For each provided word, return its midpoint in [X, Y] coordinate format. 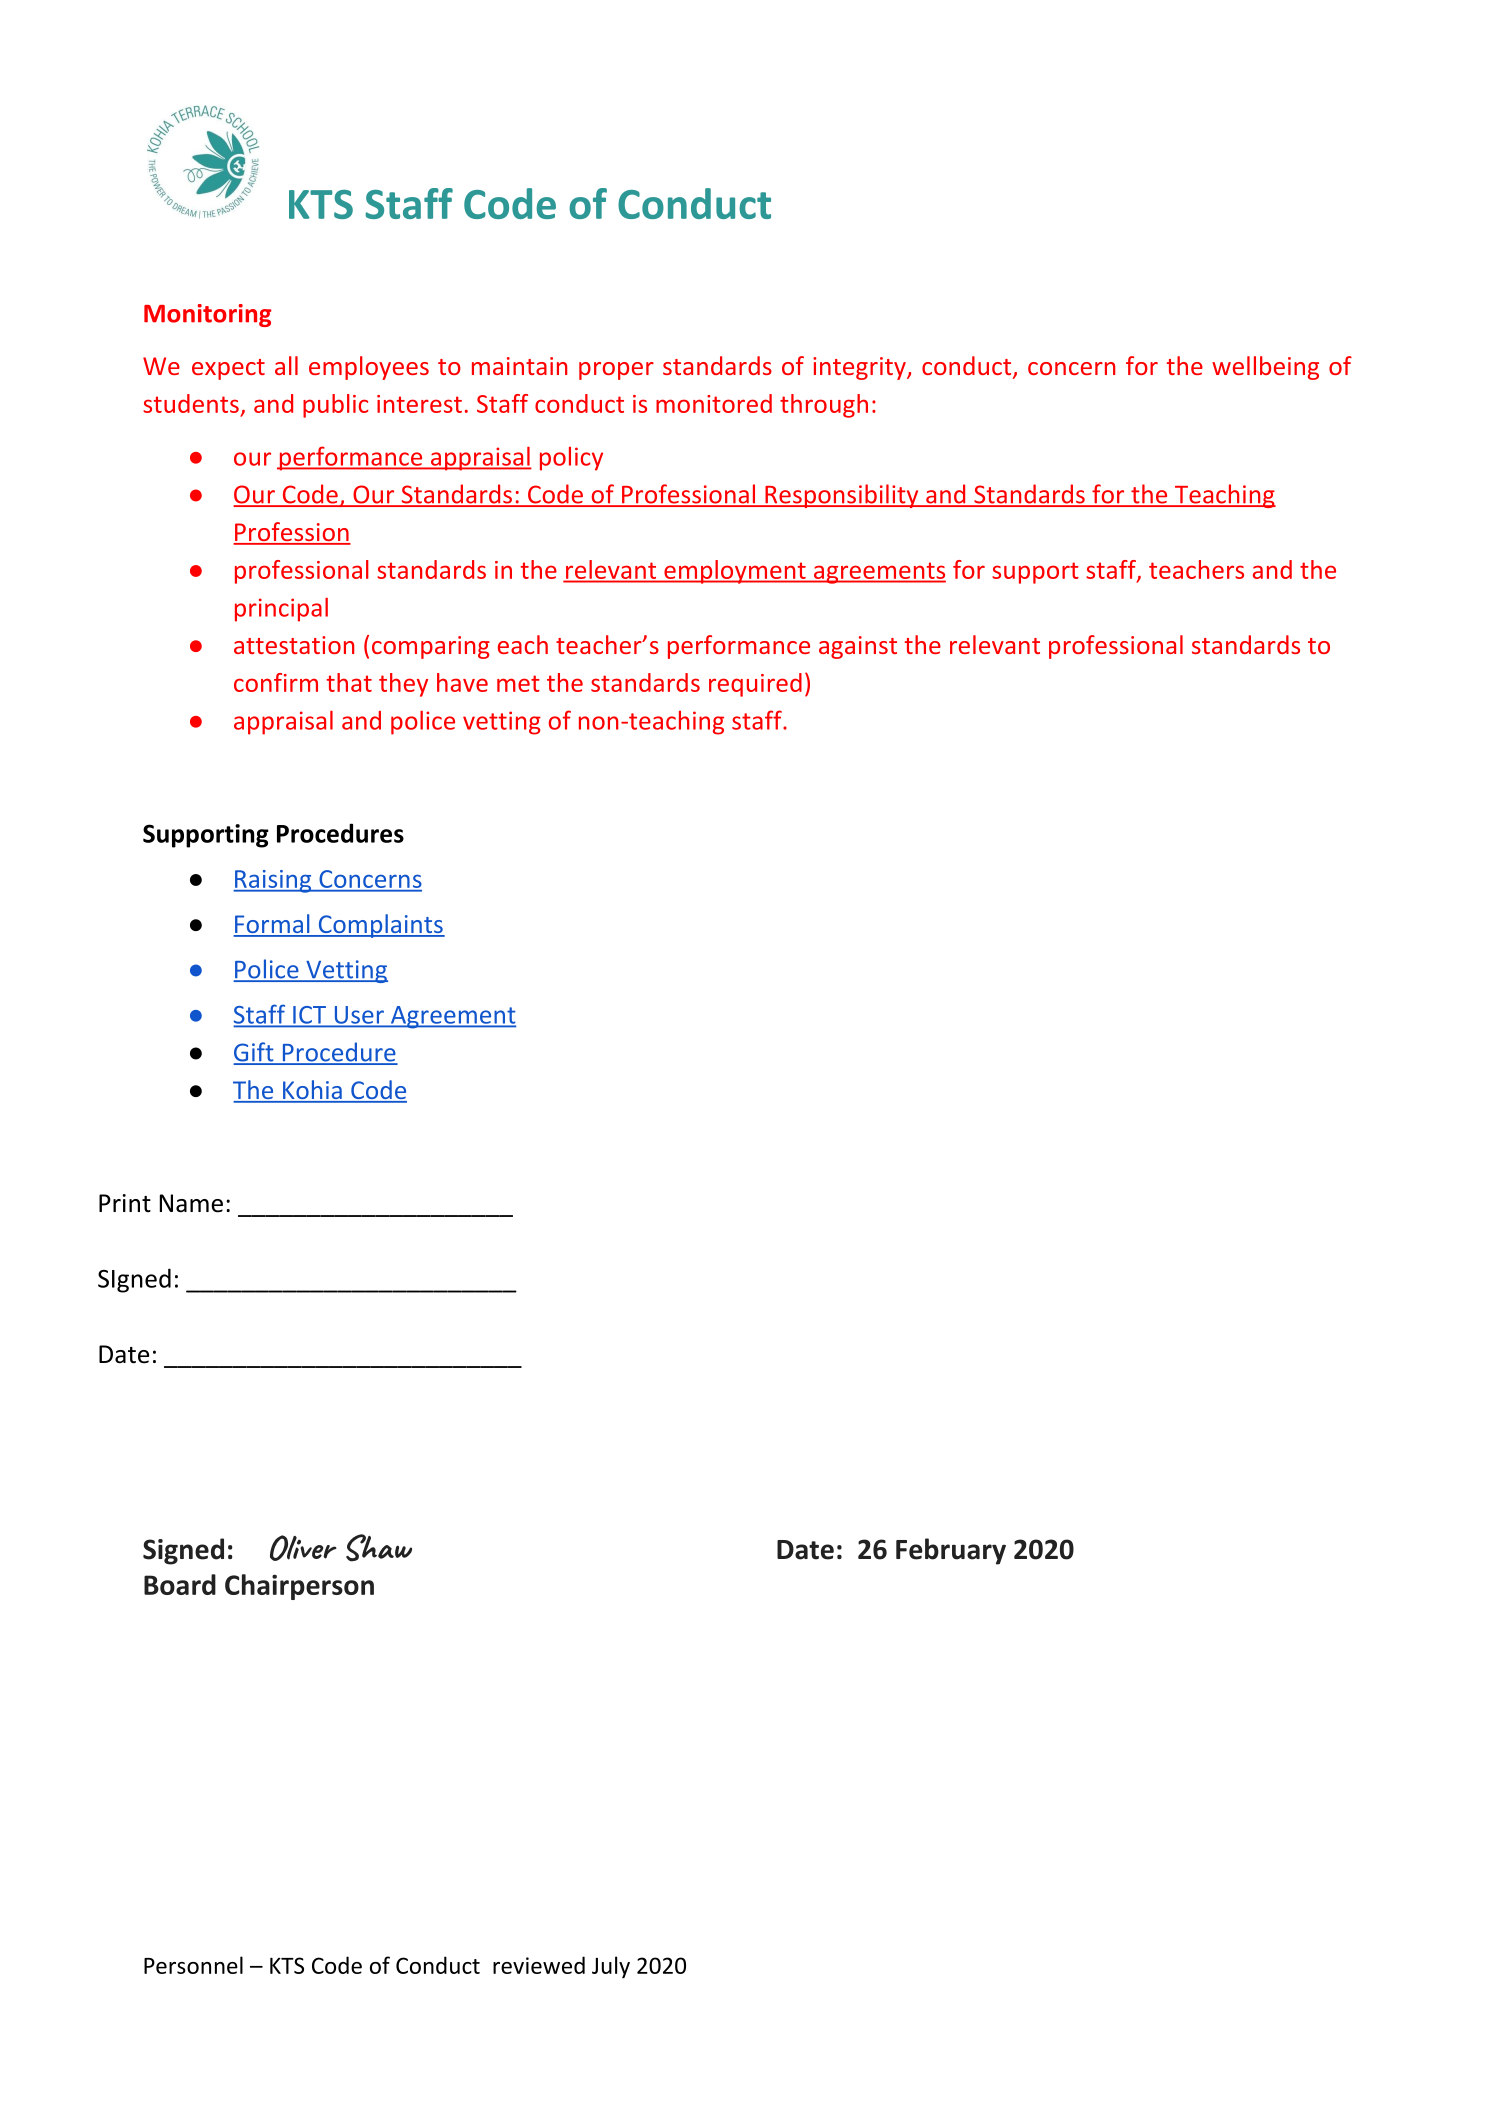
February [951, 1551]
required [755, 685]
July [611, 1967]
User [359, 1016]
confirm [276, 682]
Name [191, 1203]
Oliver [303, 1548]
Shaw [379, 1548]
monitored [714, 403]
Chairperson [299, 1587]
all [286, 365]
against [858, 647]
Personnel [193, 1965]
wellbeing [1265, 368]
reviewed [539, 1965]
